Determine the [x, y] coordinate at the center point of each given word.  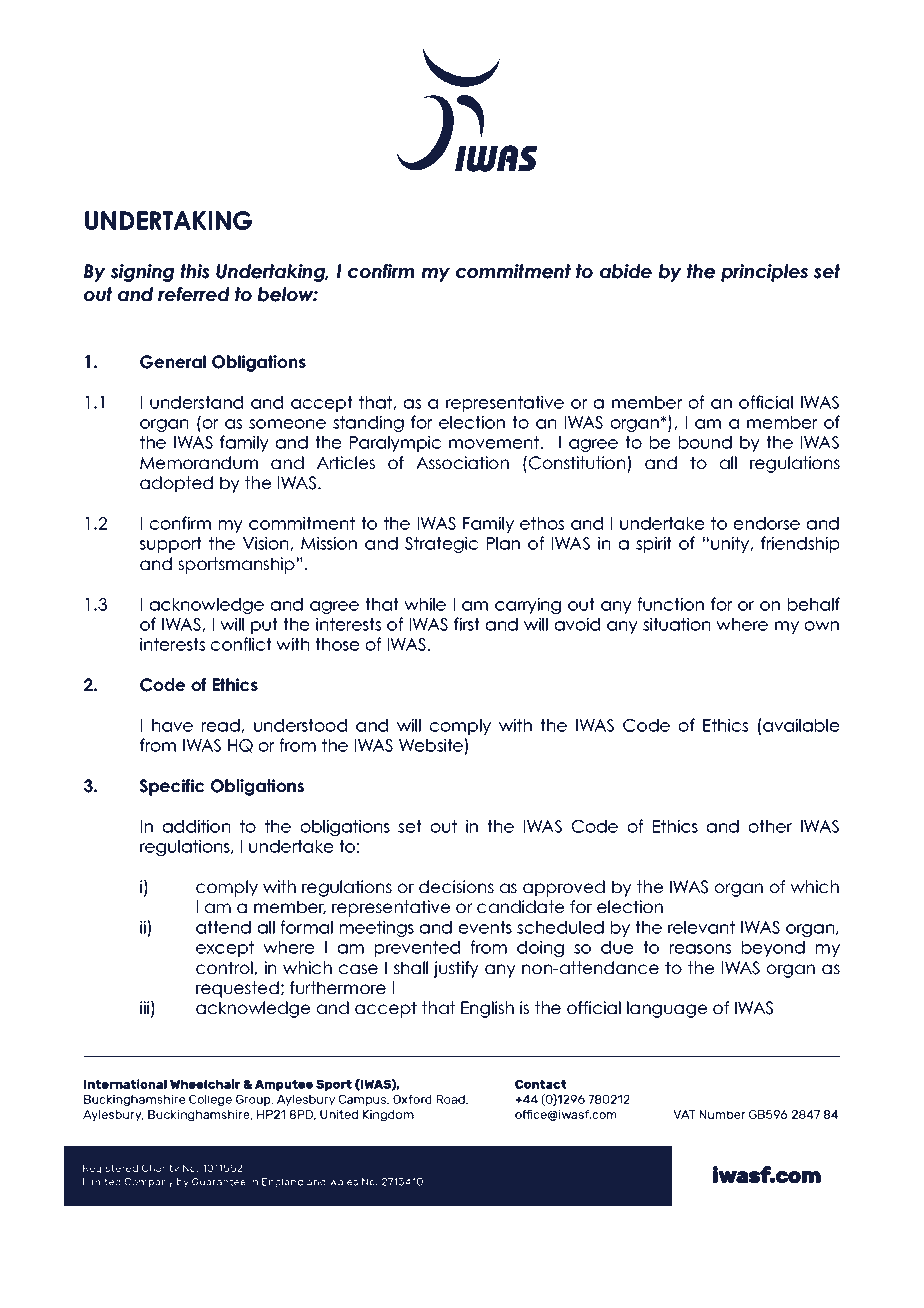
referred [194, 294]
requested [237, 989]
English [487, 1009]
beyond [773, 949]
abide [626, 271]
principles [764, 273]
